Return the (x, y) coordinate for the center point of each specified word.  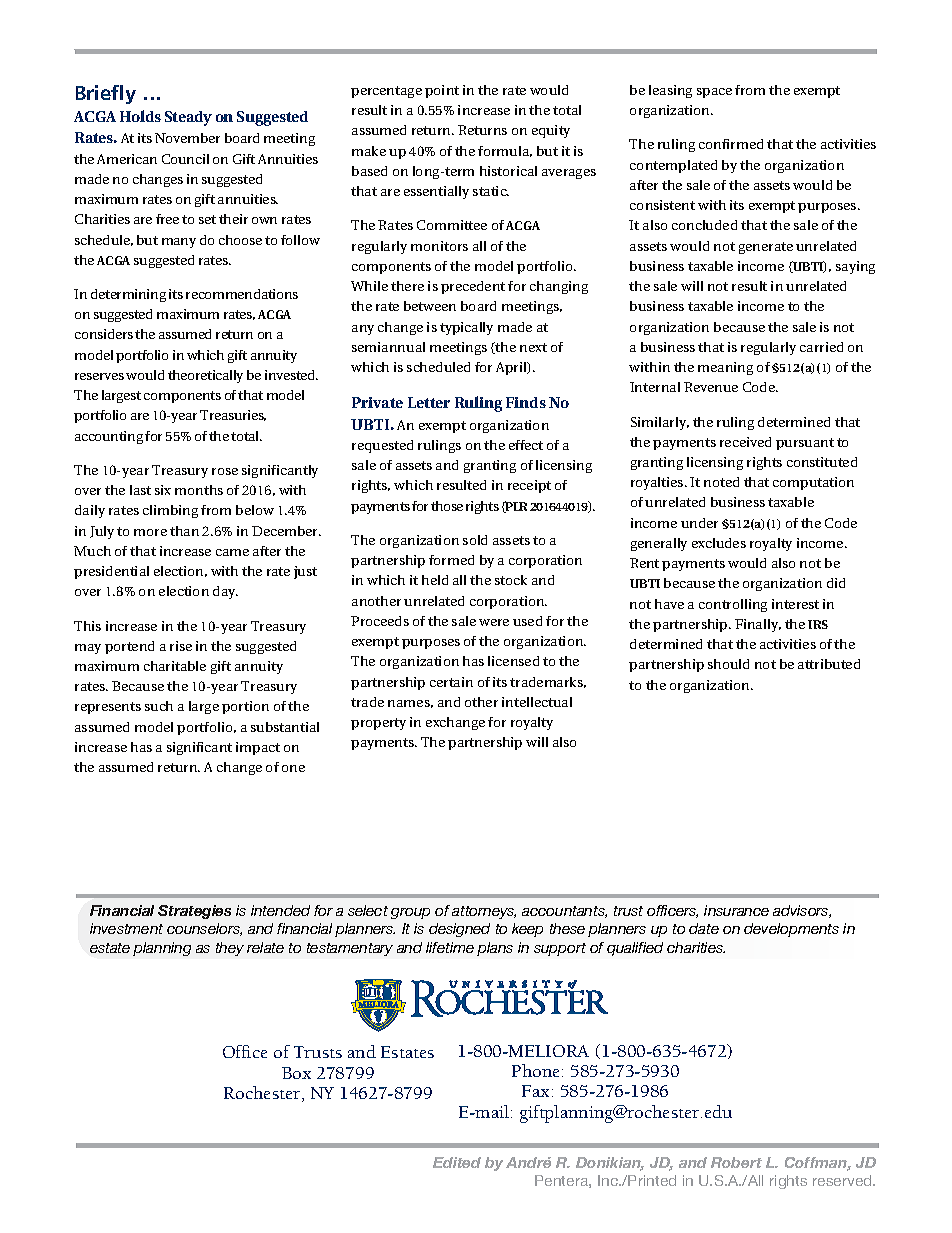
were (494, 622)
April (512, 368)
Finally (758, 625)
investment (126, 928)
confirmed (731, 144)
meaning (725, 368)
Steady (188, 118)
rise (181, 646)
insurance (736, 910)
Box (296, 1073)
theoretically (205, 376)
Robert (736, 1162)
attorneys (484, 912)
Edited (457, 1162)
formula (505, 151)
